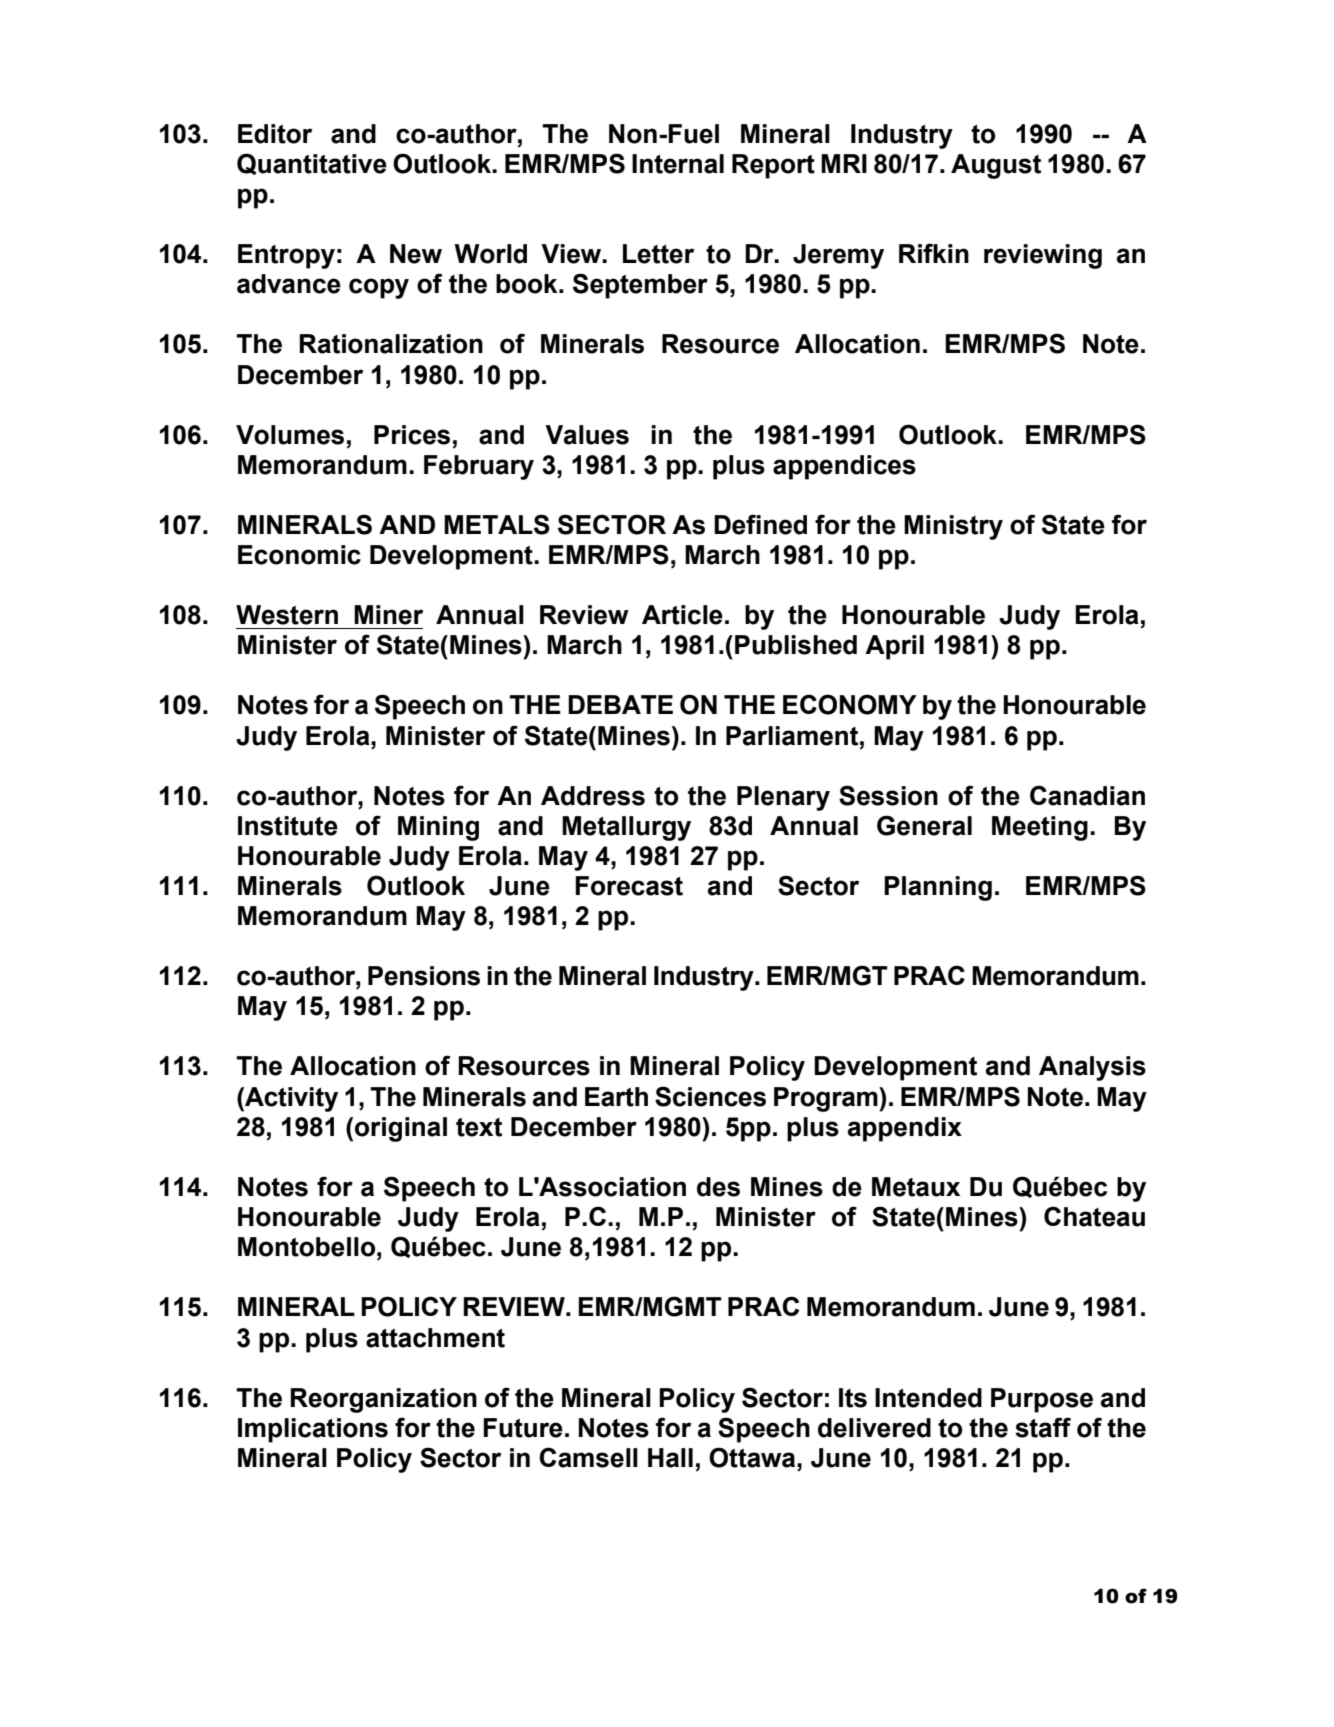 The width and height of the screenshot is (1334, 1727). What do you see at coordinates (678, 164) in the screenshot?
I see `Internal` at bounding box center [678, 164].
